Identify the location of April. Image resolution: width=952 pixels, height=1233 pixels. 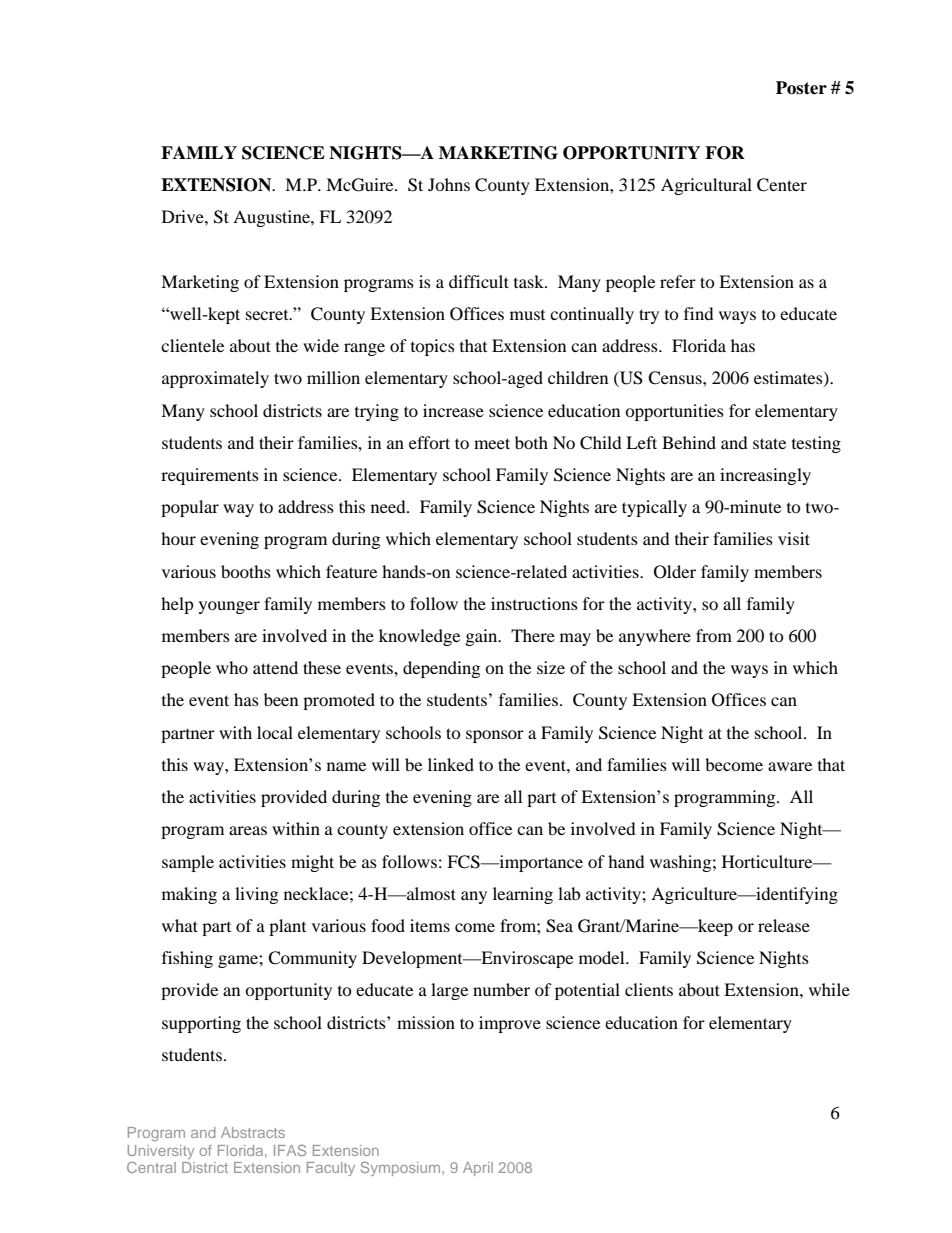
(478, 1169).
